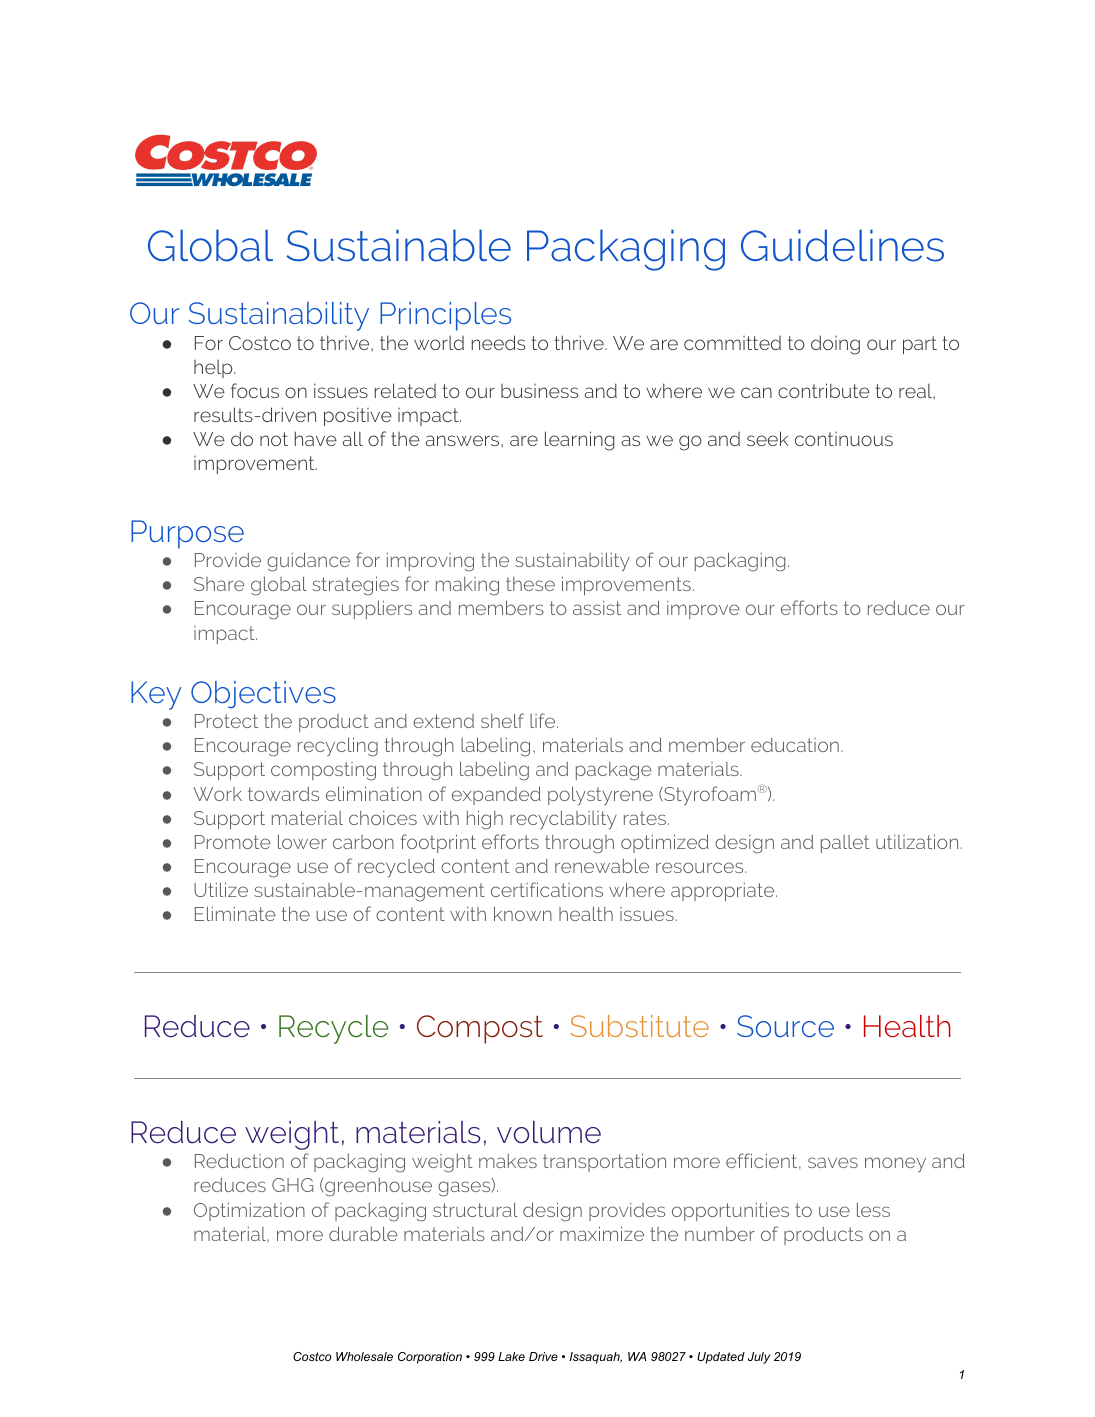  I want to click on Wholesale, so click(364, 1356).
